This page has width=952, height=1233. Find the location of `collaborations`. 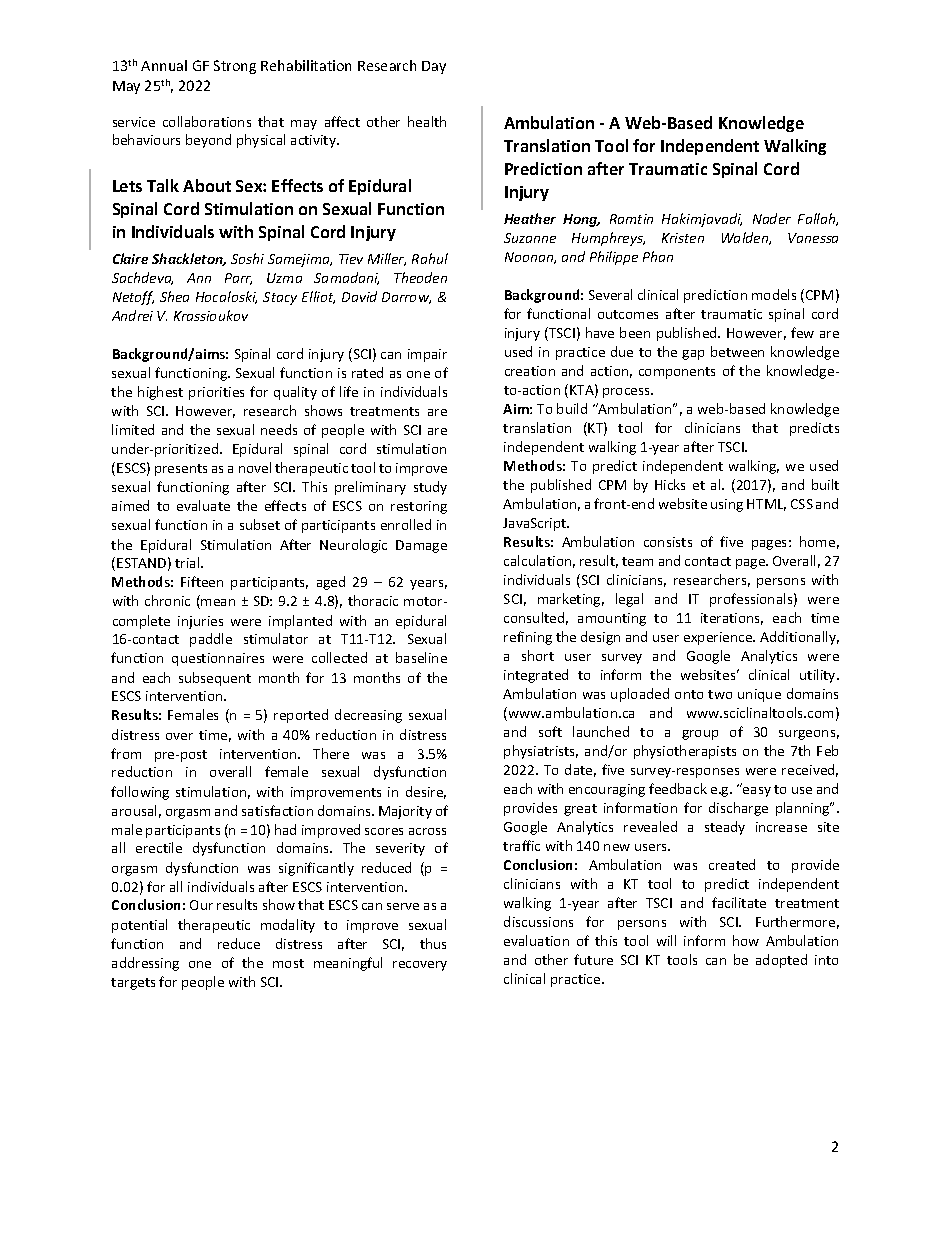

collaborations is located at coordinates (207, 121).
